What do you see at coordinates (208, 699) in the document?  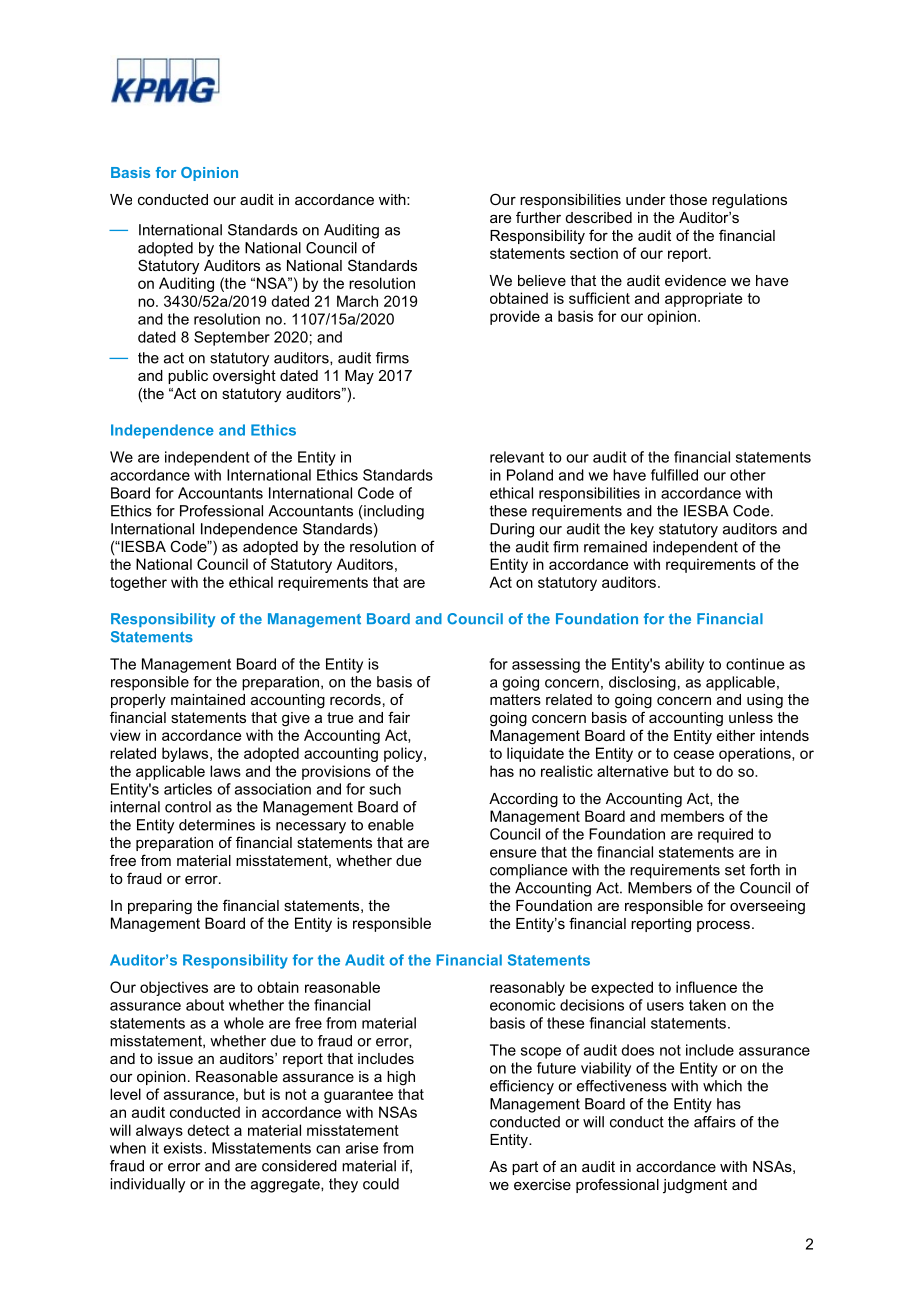 I see `maintained` at bounding box center [208, 699].
